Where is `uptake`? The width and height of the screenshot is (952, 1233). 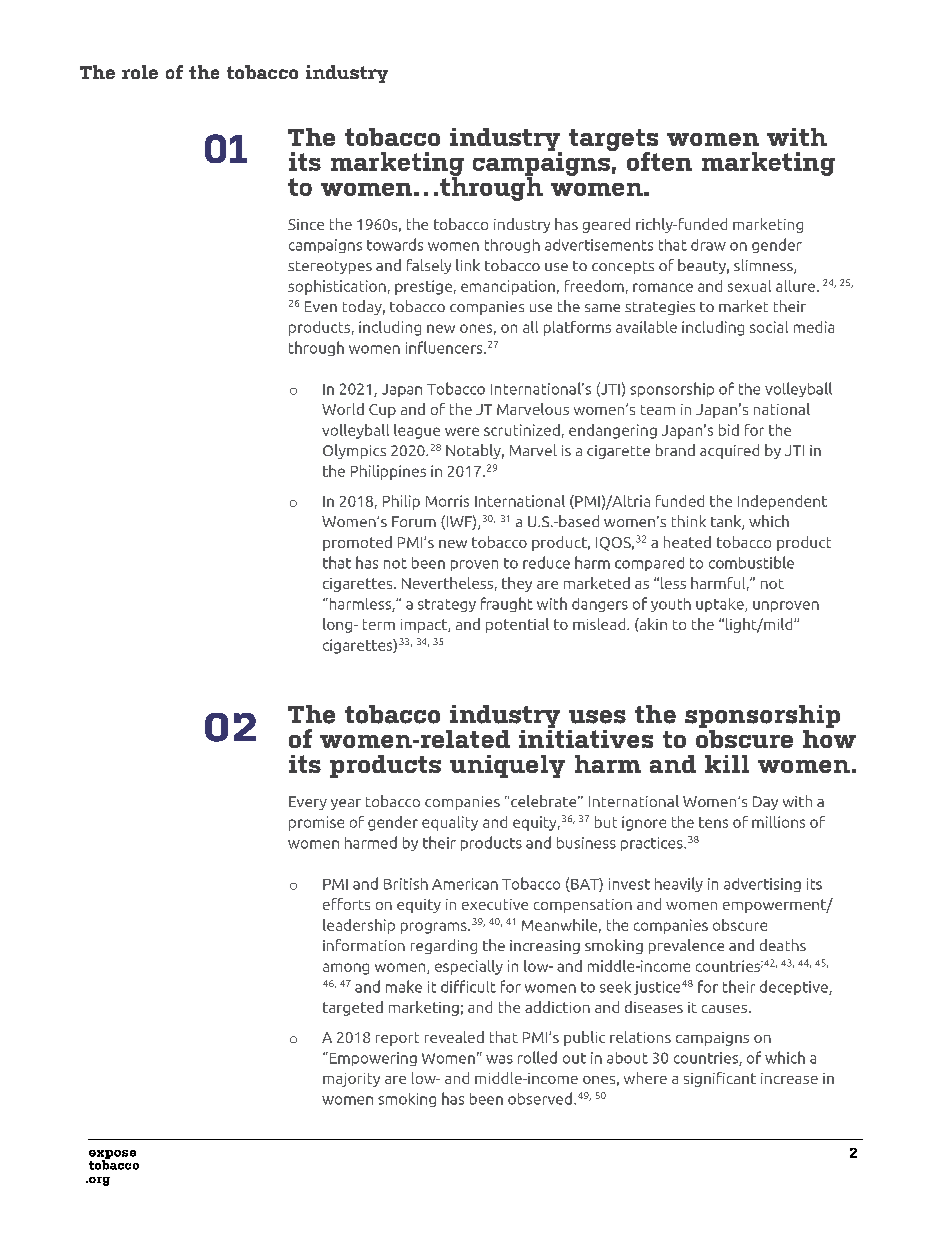
uptake is located at coordinates (721, 605).
